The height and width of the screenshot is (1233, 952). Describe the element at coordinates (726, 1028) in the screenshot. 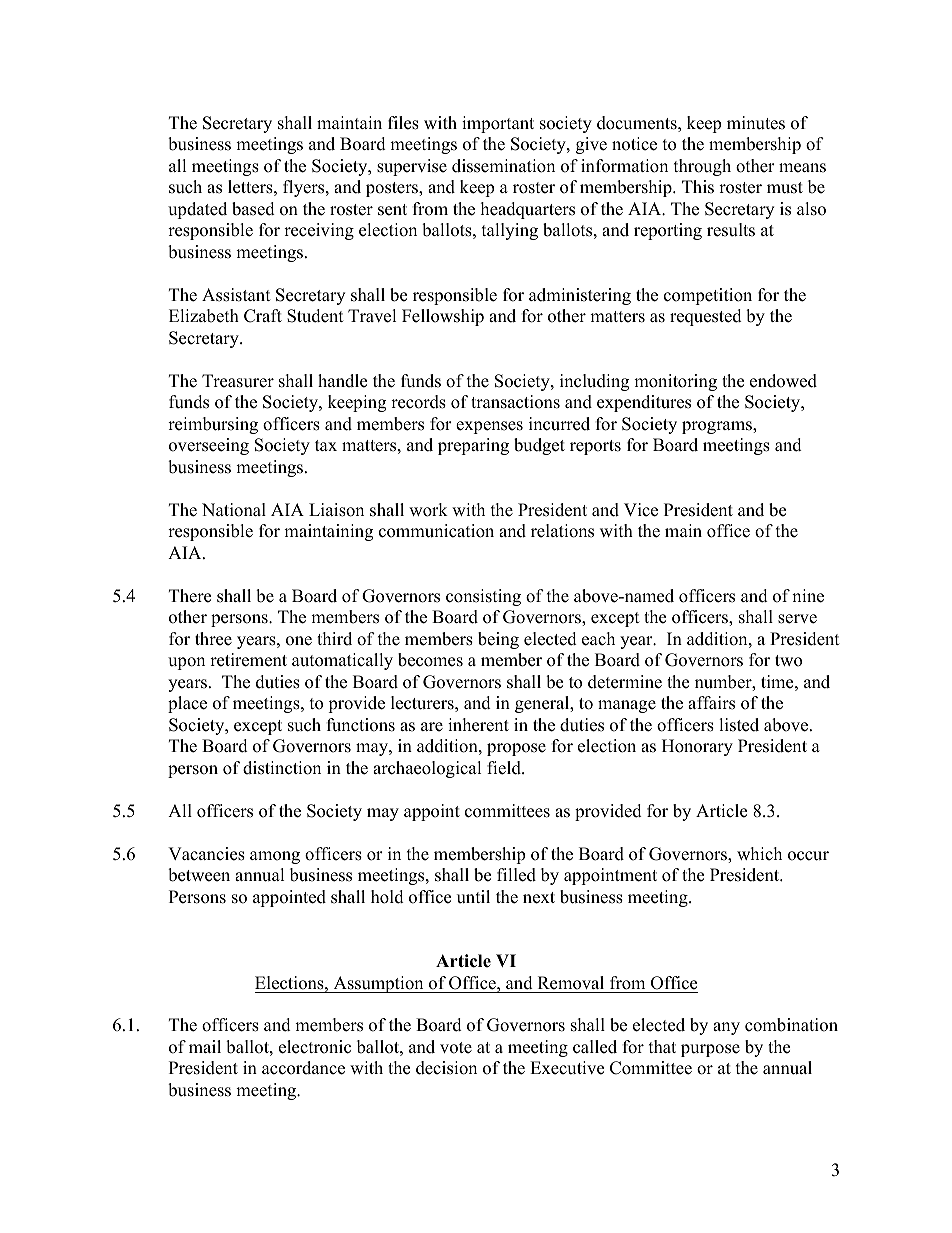

I see `any` at that location.
